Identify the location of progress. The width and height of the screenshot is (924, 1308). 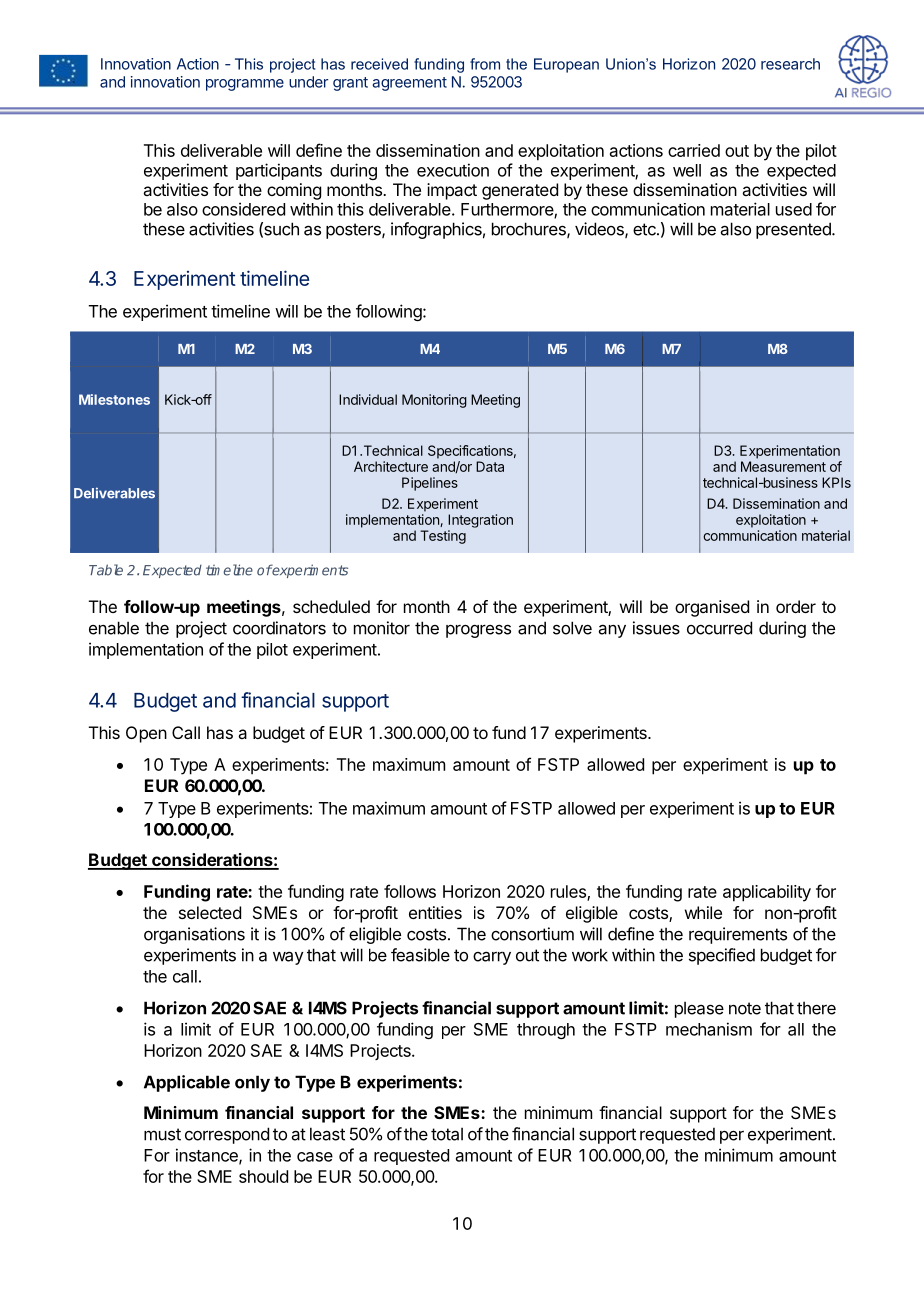
(478, 631).
